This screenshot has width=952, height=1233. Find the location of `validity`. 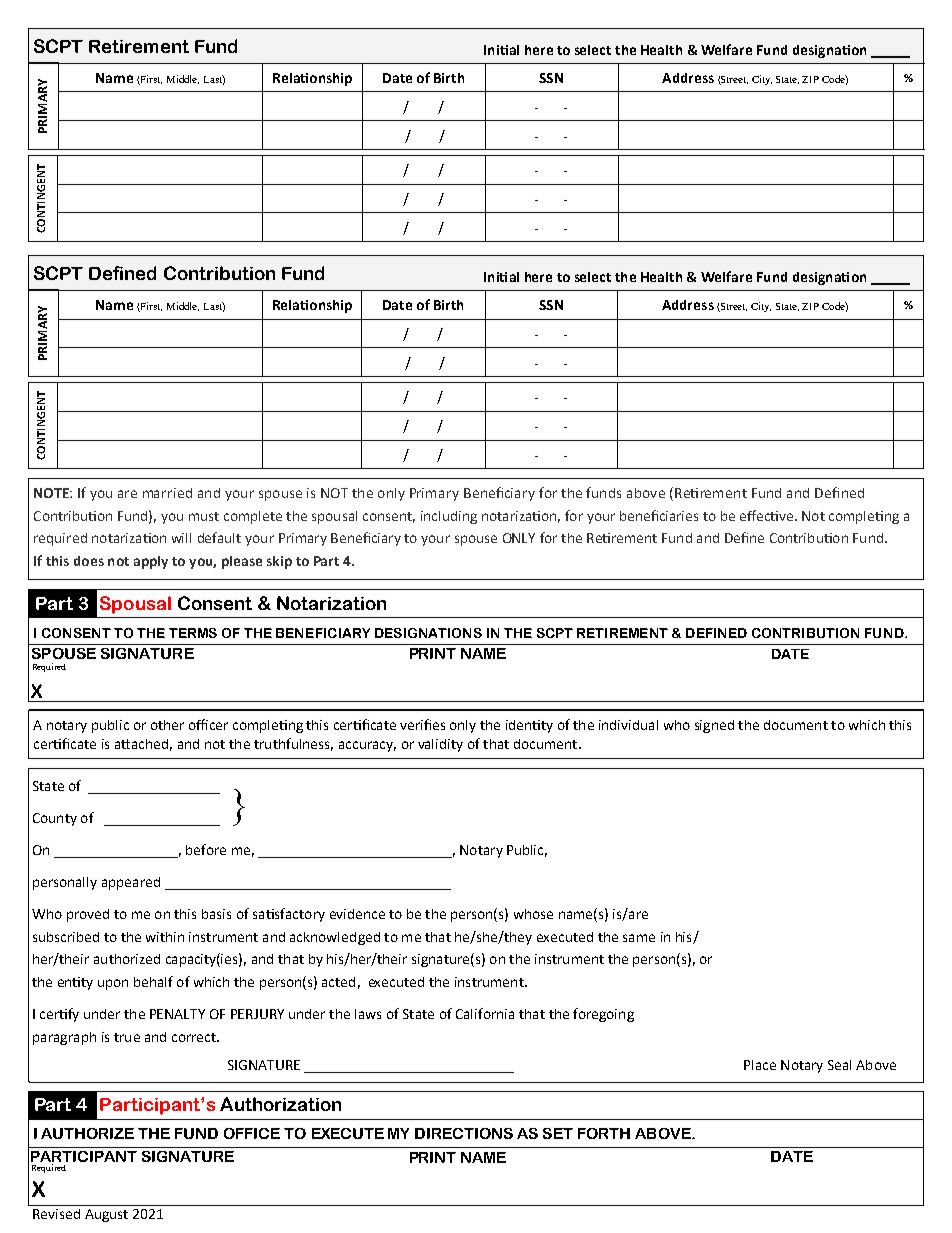

validity is located at coordinates (440, 745).
